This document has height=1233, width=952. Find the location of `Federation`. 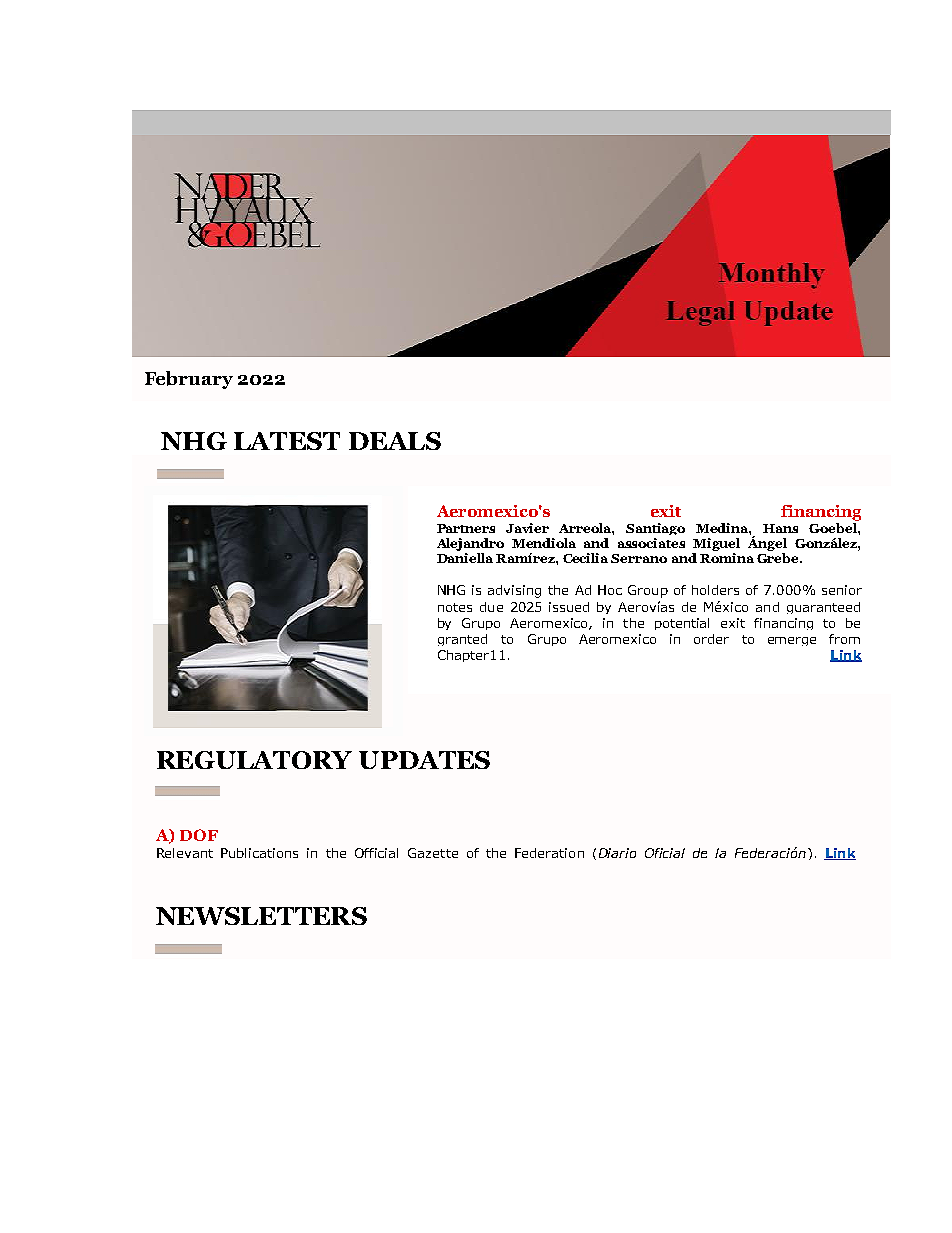

Federation is located at coordinates (549, 853).
